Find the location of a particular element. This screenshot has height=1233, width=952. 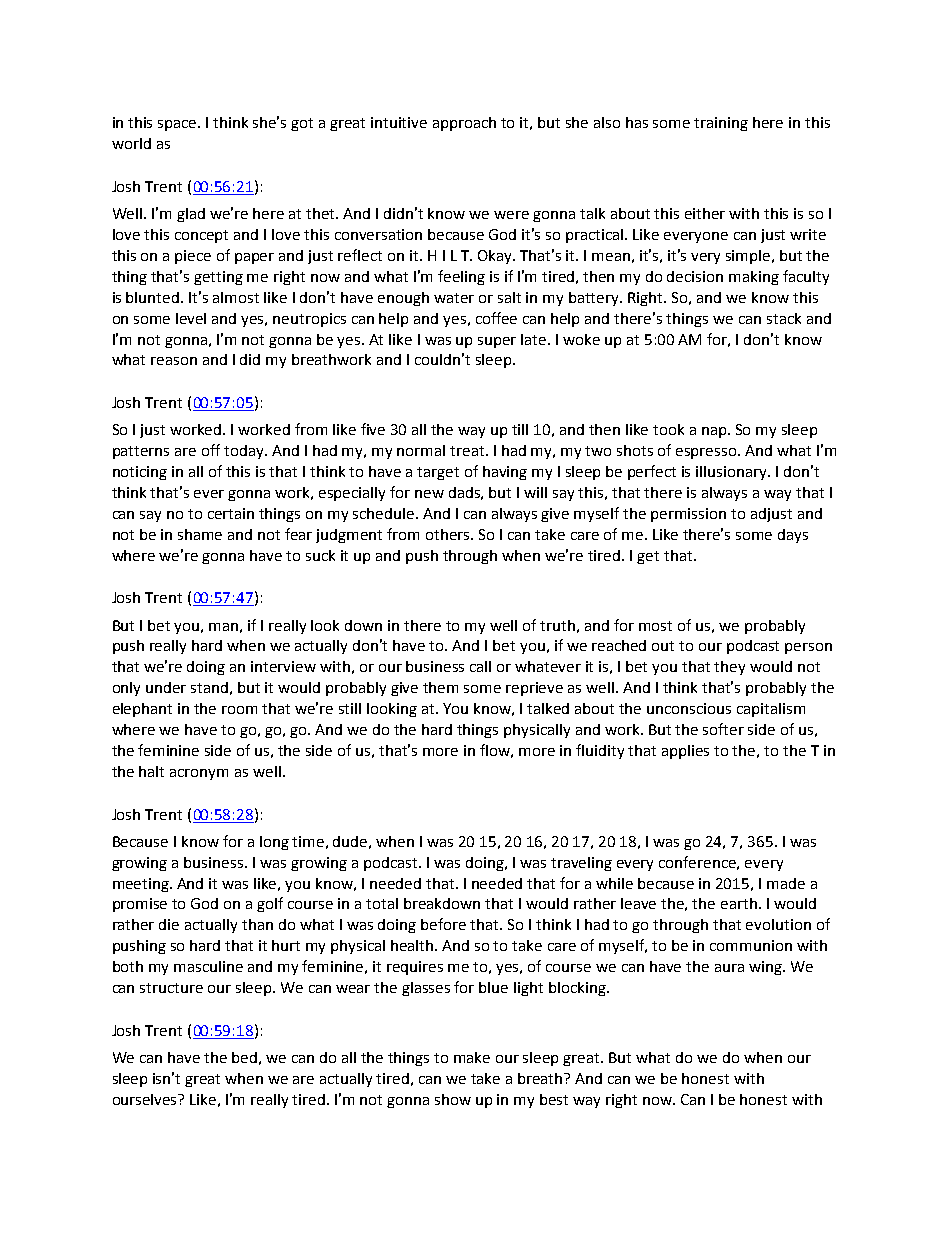

others is located at coordinates (449, 534).
